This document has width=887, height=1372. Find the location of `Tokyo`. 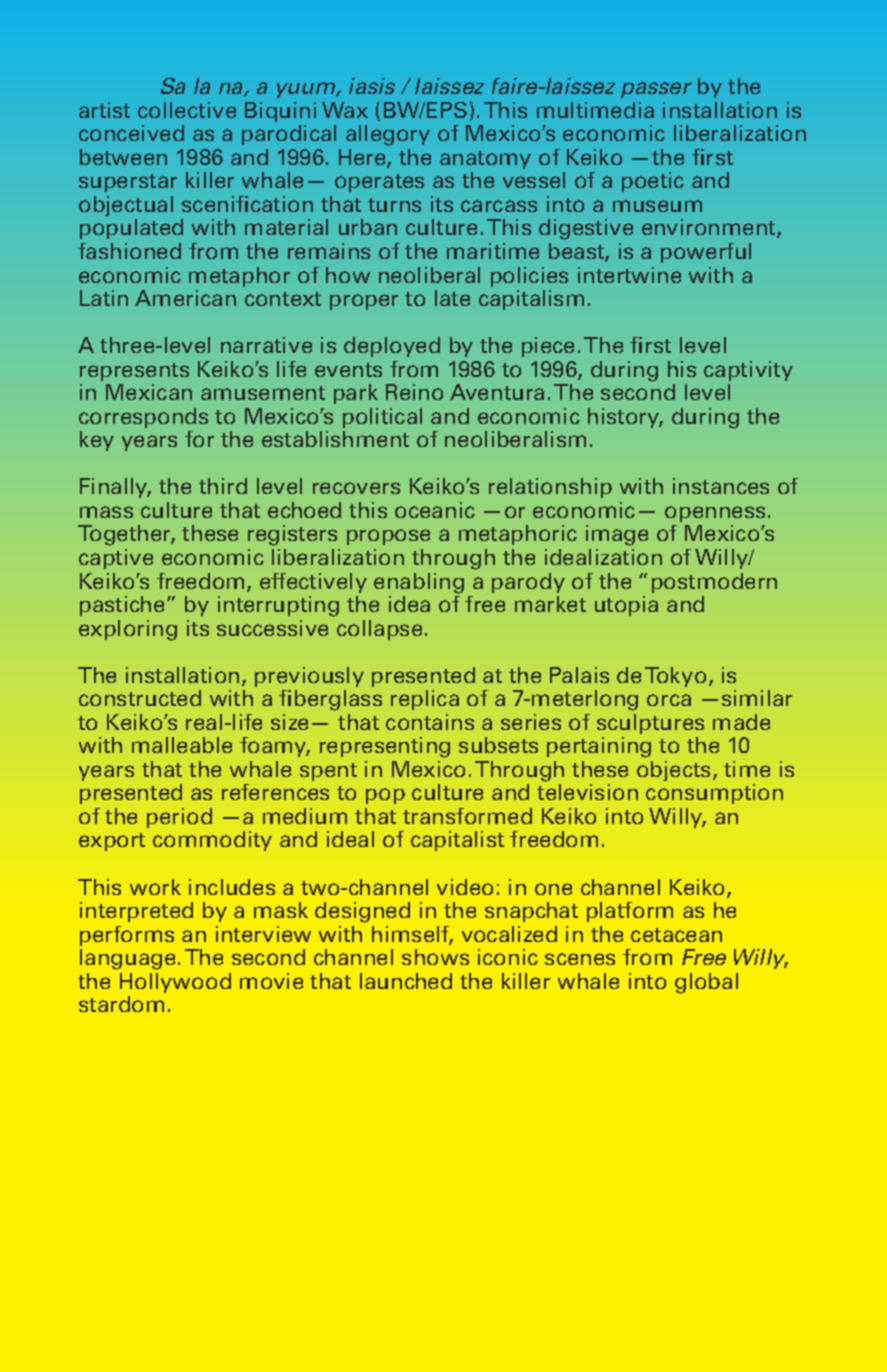

Tokyo is located at coordinates (675, 677).
